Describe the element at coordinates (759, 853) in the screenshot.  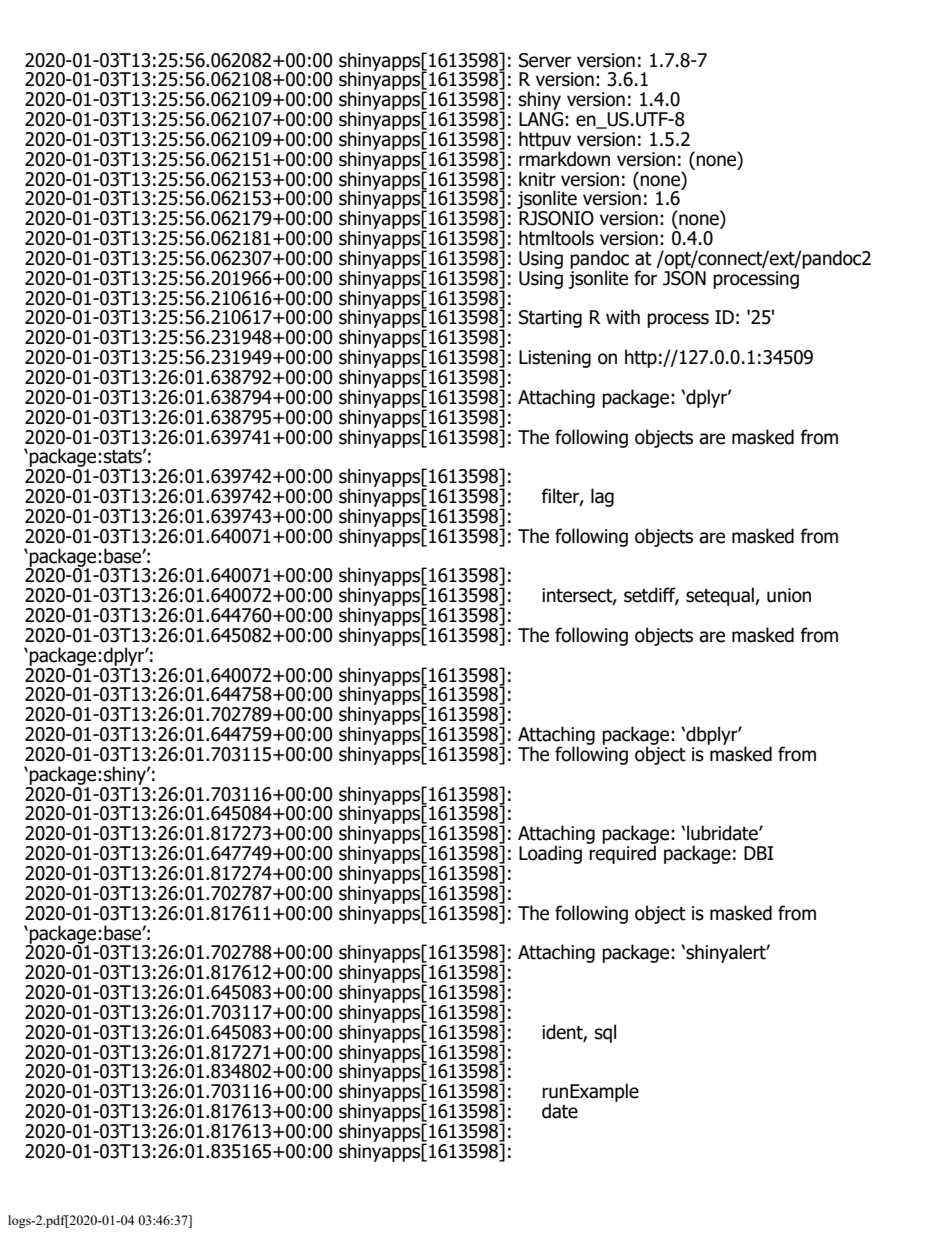
I see `DBI` at that location.
